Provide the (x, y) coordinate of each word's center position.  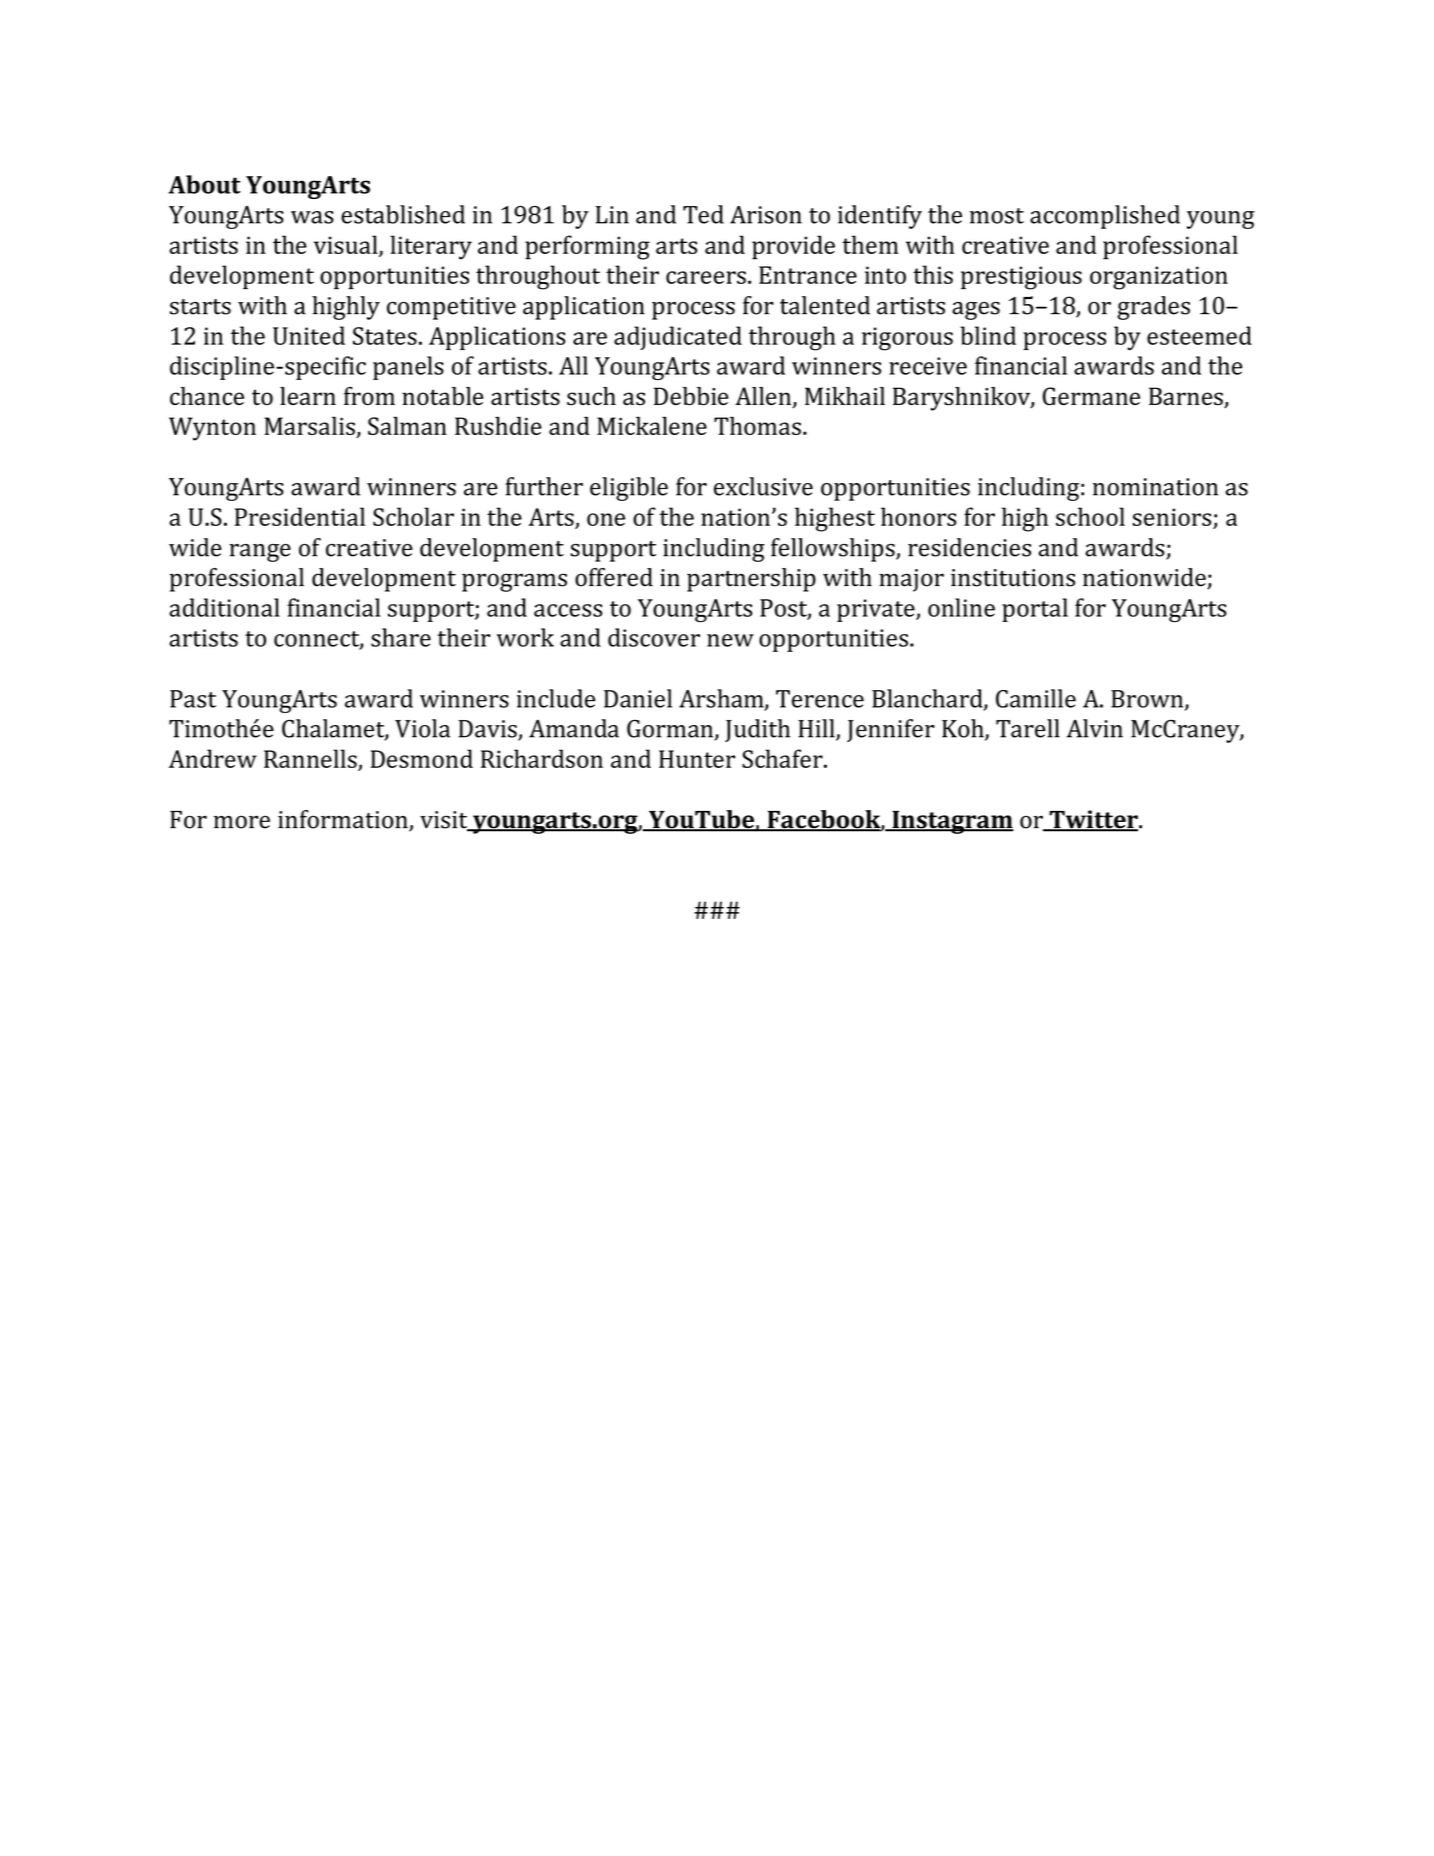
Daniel (638, 698)
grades (1153, 308)
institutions (1013, 578)
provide (793, 247)
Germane (1091, 396)
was (312, 217)
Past (193, 699)
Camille (1036, 698)
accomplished (1105, 217)
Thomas (757, 425)
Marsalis (309, 425)
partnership (751, 580)
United (309, 335)
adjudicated (678, 338)
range (260, 553)
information (344, 820)
